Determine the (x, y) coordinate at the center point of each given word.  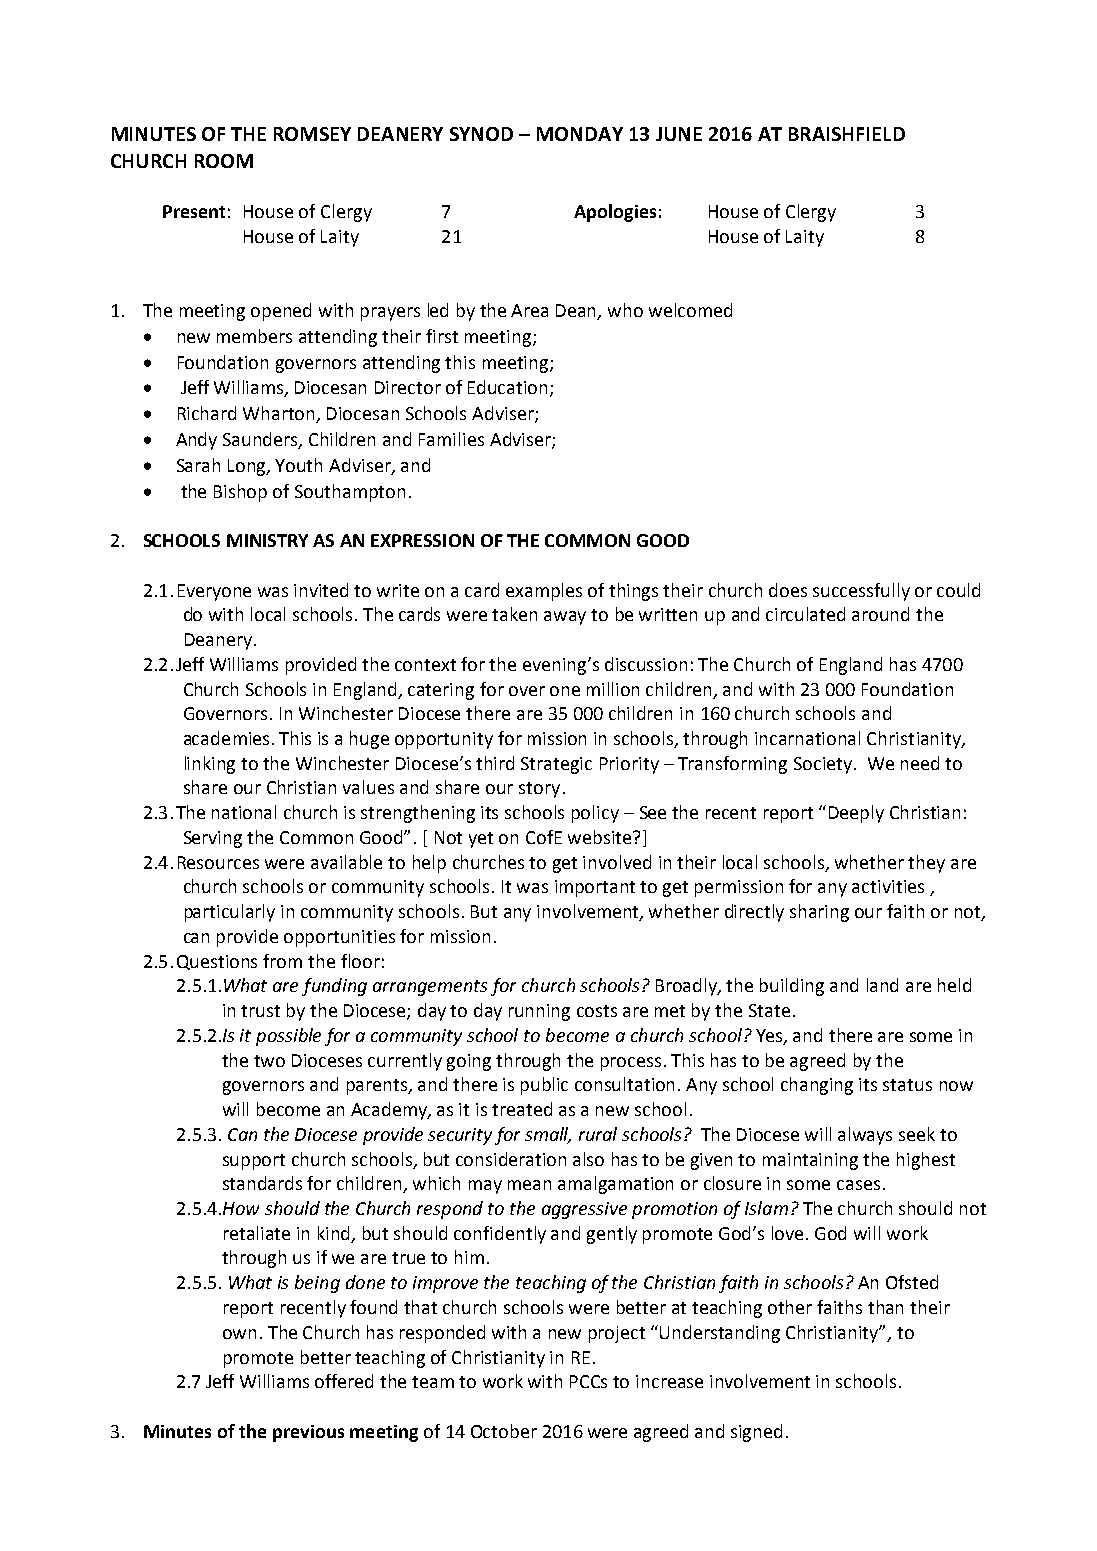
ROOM (224, 161)
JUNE (679, 134)
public (544, 1086)
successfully (861, 592)
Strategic (556, 765)
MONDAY (580, 134)
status (907, 1085)
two (269, 1061)
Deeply (856, 814)
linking (210, 765)
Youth (298, 465)
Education (507, 387)
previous (308, 1433)
